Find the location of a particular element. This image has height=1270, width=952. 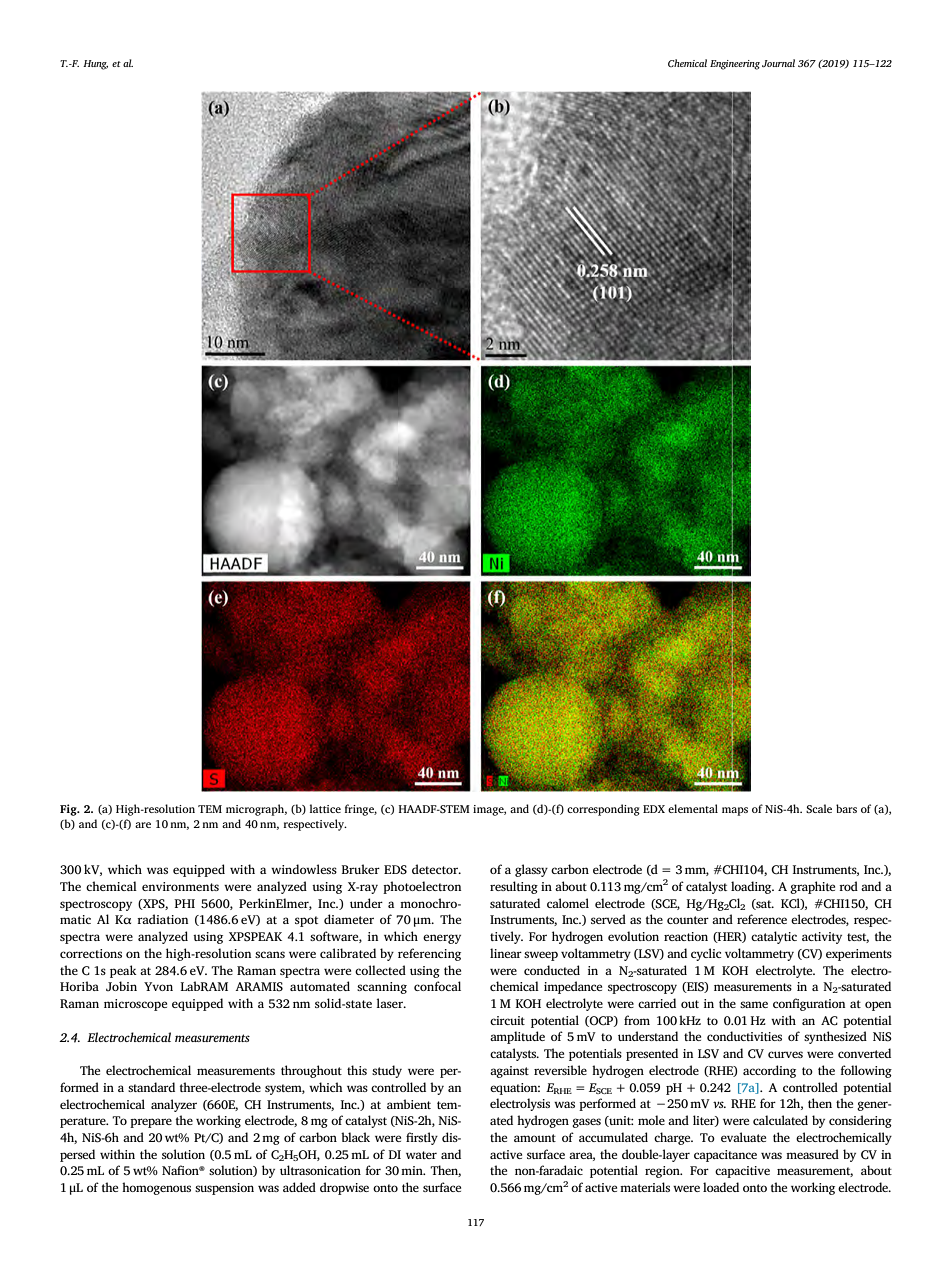

resulting is located at coordinates (514, 887).
